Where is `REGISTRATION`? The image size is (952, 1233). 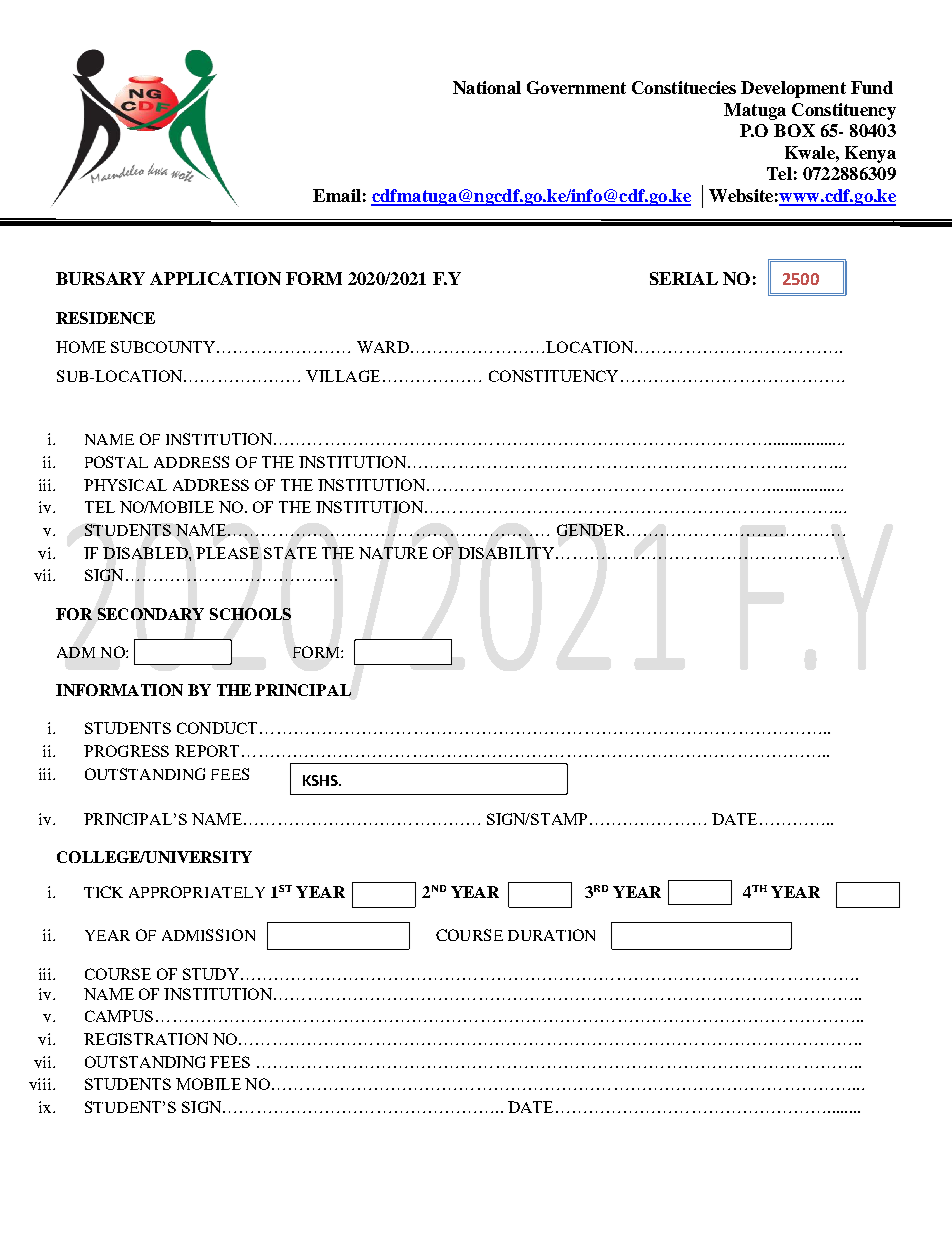
REGISTRATION is located at coordinates (146, 1039).
